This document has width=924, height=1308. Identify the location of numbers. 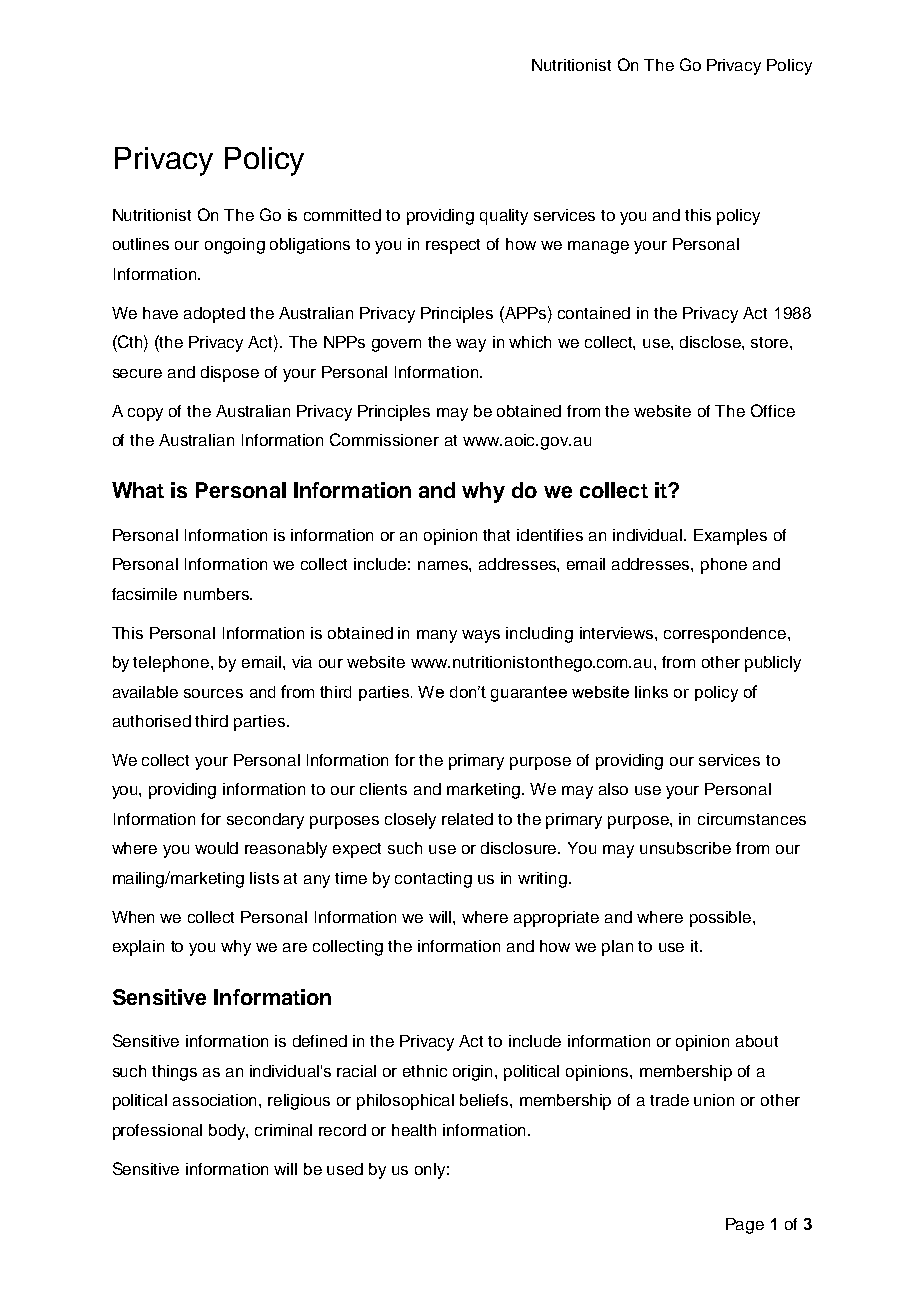
(217, 594).
